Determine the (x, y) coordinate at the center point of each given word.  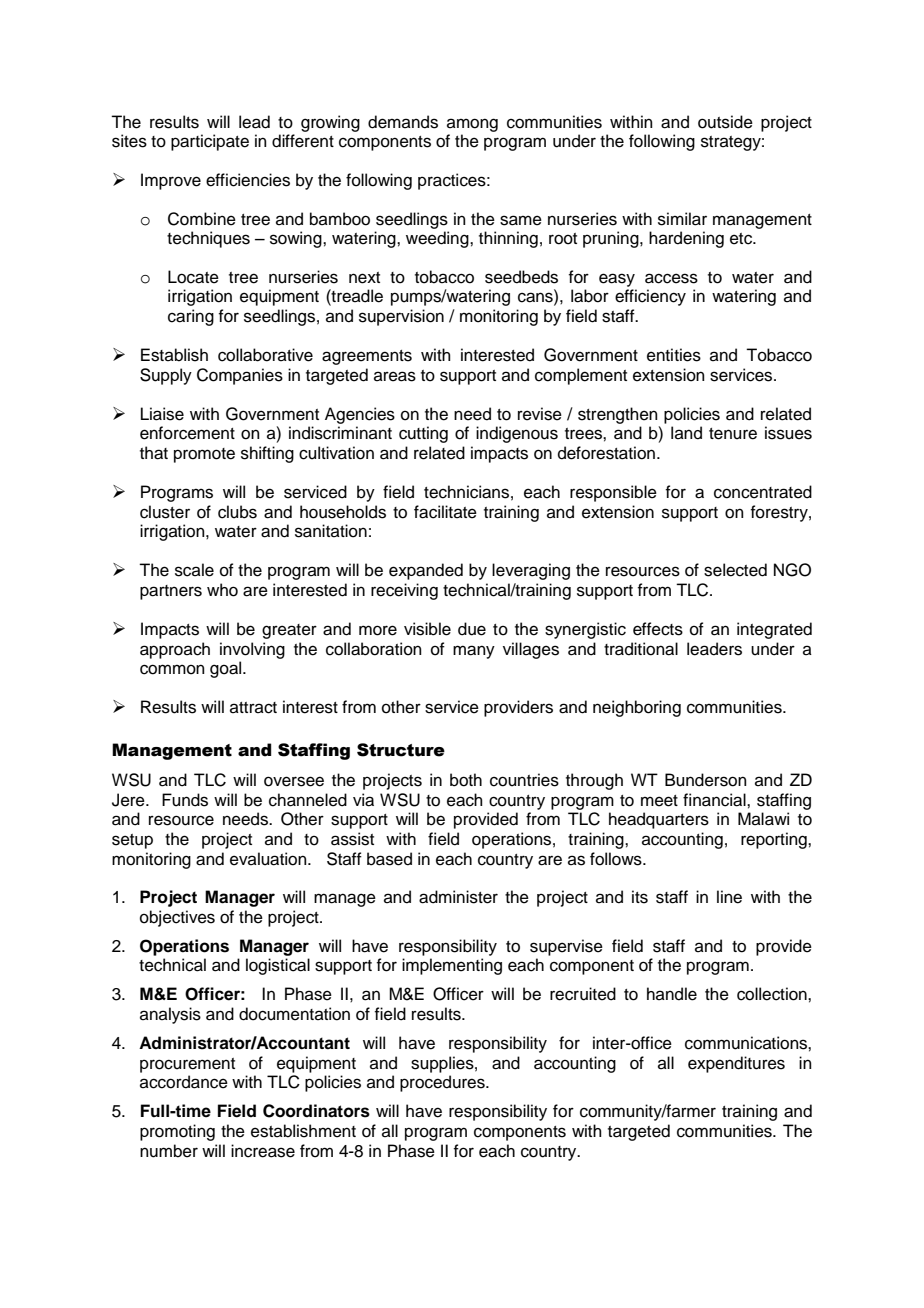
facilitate (445, 512)
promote (204, 455)
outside (725, 122)
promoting (177, 1132)
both (466, 780)
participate (210, 142)
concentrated (763, 492)
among (472, 125)
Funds (185, 800)
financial (715, 800)
